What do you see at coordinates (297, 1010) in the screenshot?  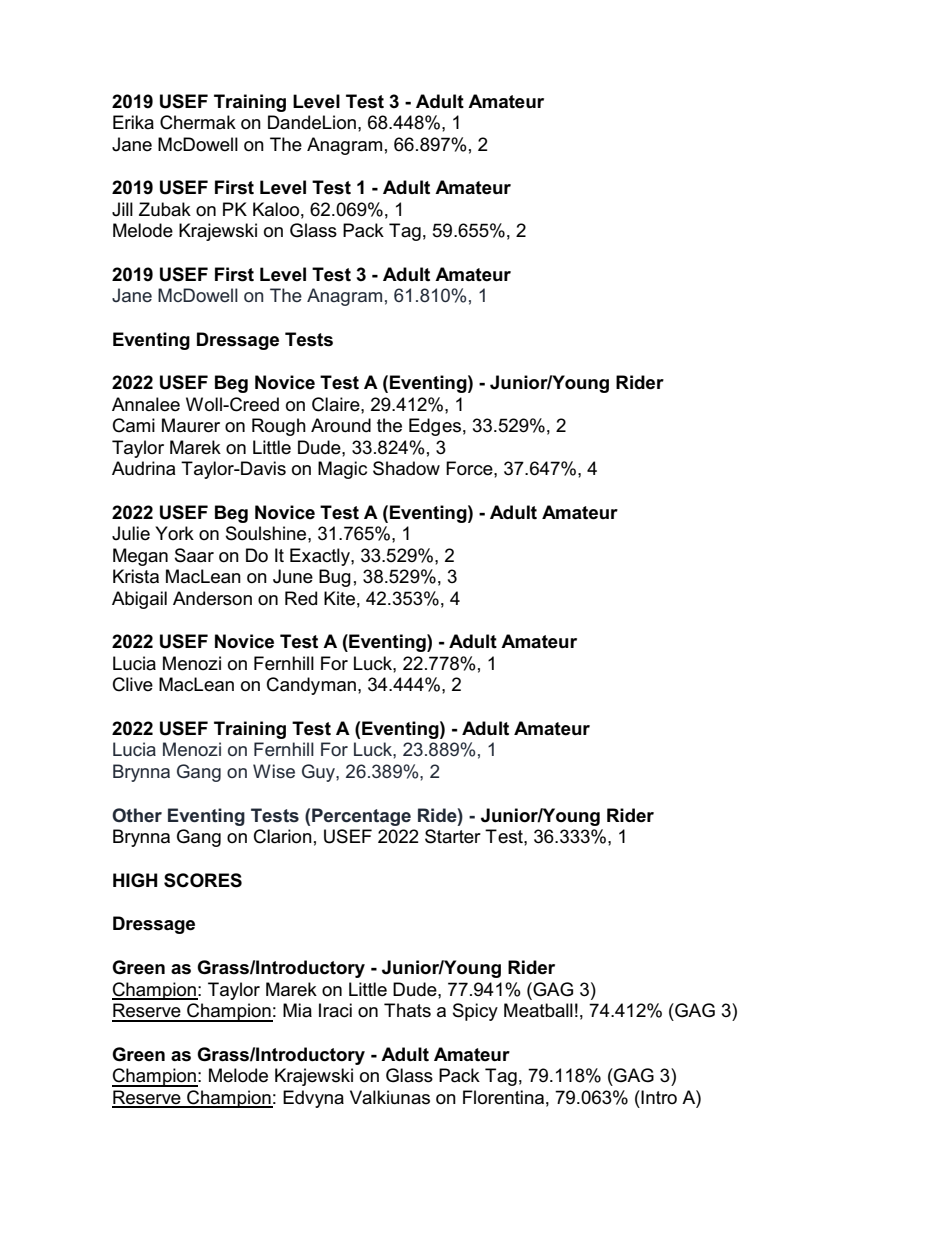 I see `Mia` at bounding box center [297, 1010].
